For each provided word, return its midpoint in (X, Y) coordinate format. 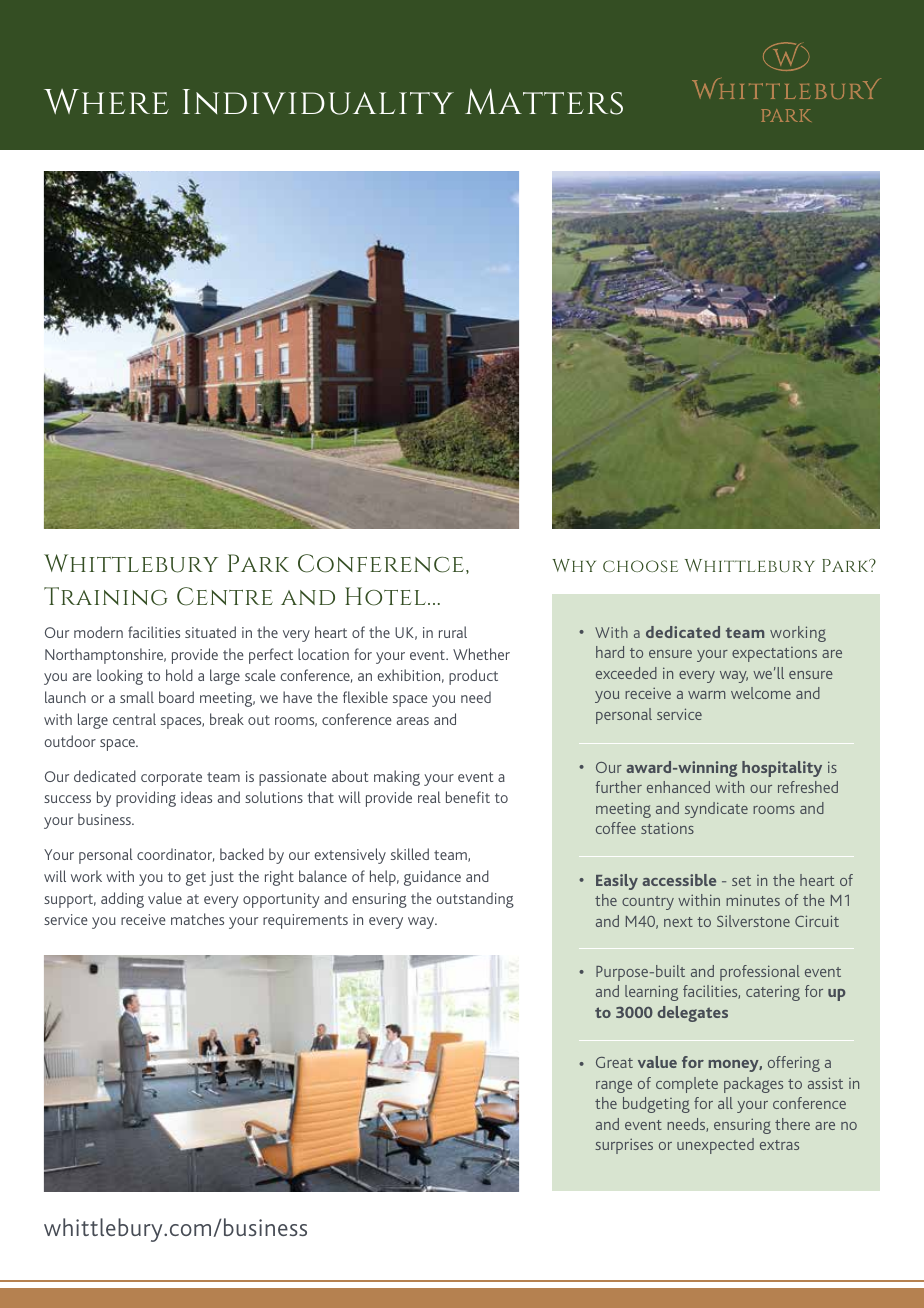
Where (106, 101)
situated (210, 632)
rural (453, 632)
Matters (544, 102)
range (614, 1086)
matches (197, 919)
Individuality (318, 102)
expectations (774, 654)
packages (753, 1085)
